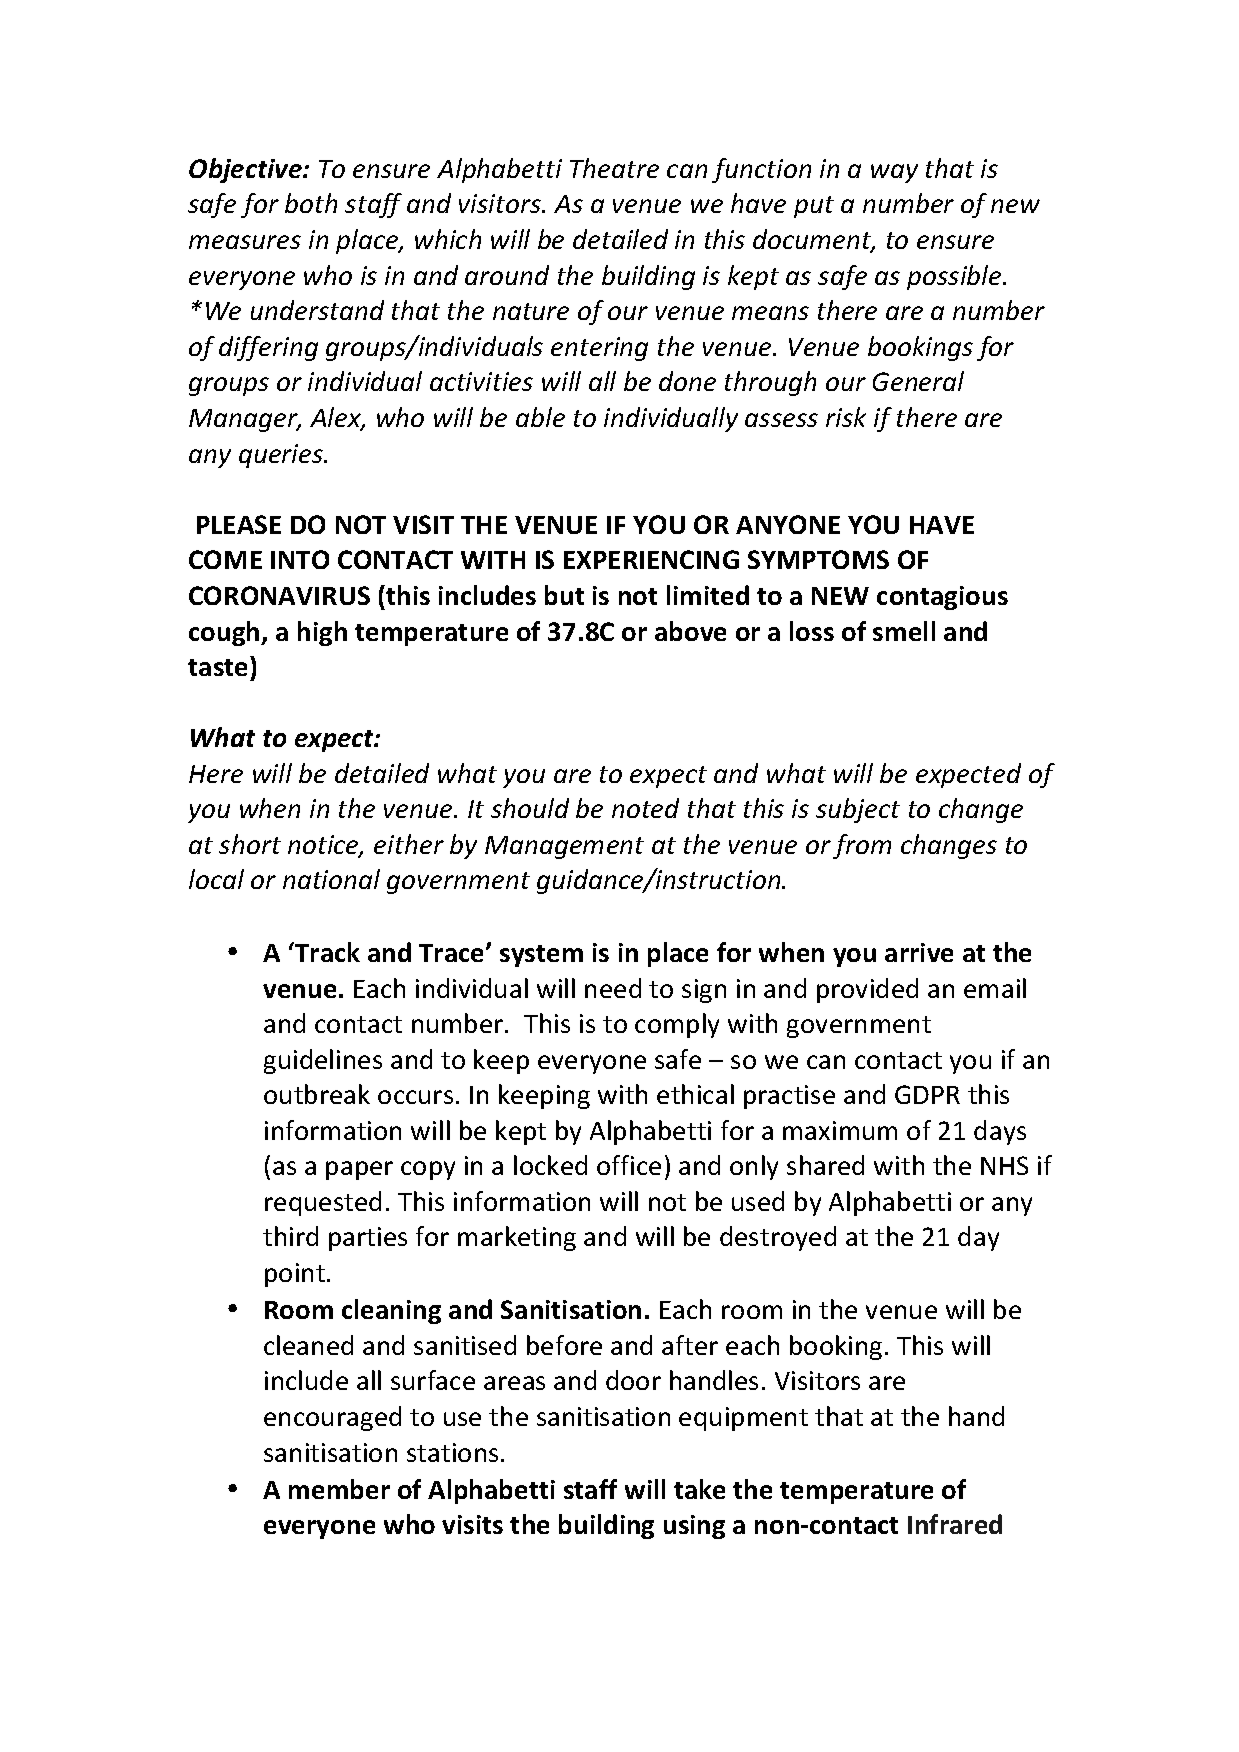  Describe the element at coordinates (339, 1489) in the screenshot. I see `member` at that location.
